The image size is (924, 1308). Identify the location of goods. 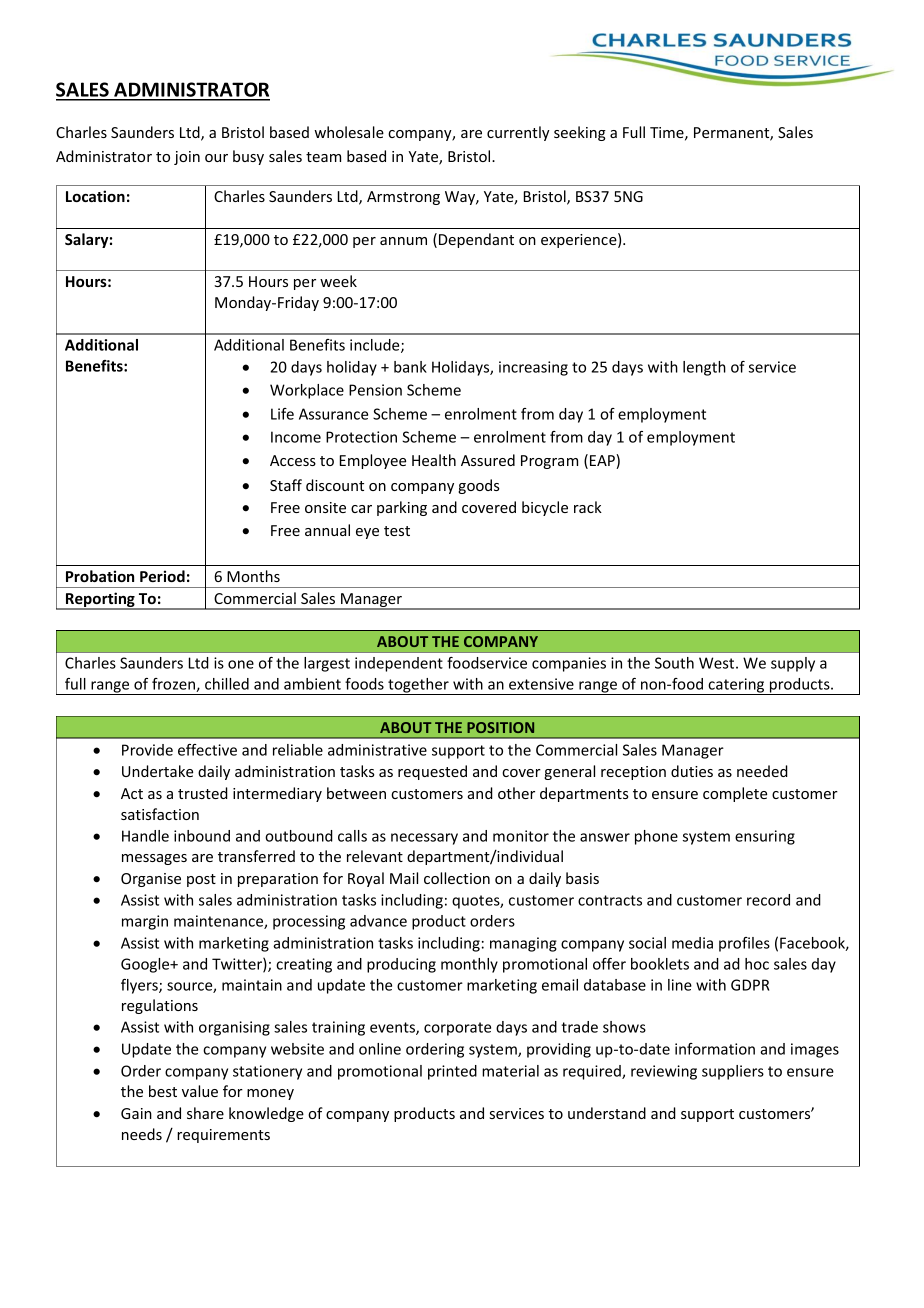
(479, 486).
